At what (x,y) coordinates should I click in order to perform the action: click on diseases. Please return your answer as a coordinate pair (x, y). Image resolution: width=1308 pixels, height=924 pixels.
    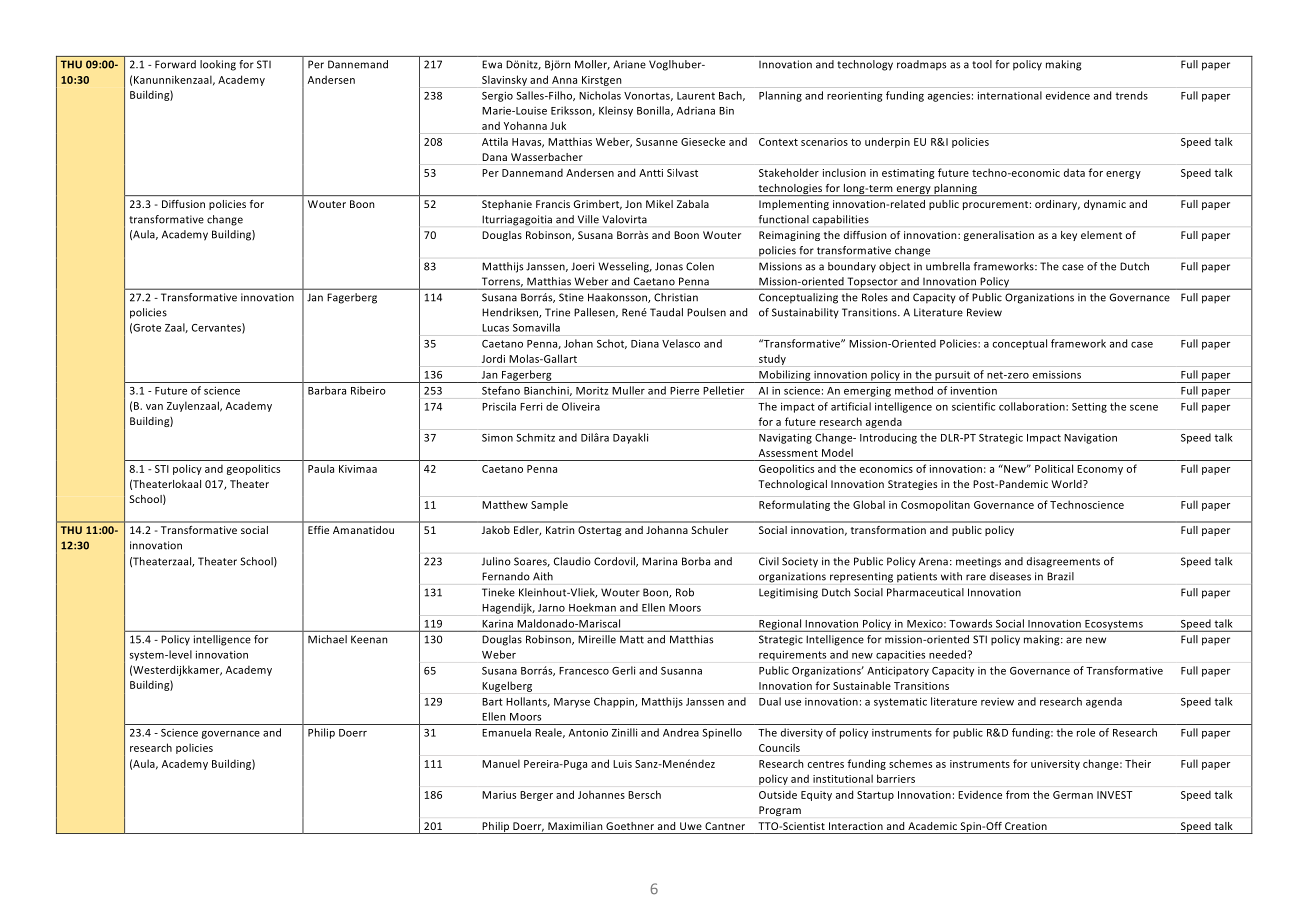
    Looking at the image, I should click on (1010, 576).
